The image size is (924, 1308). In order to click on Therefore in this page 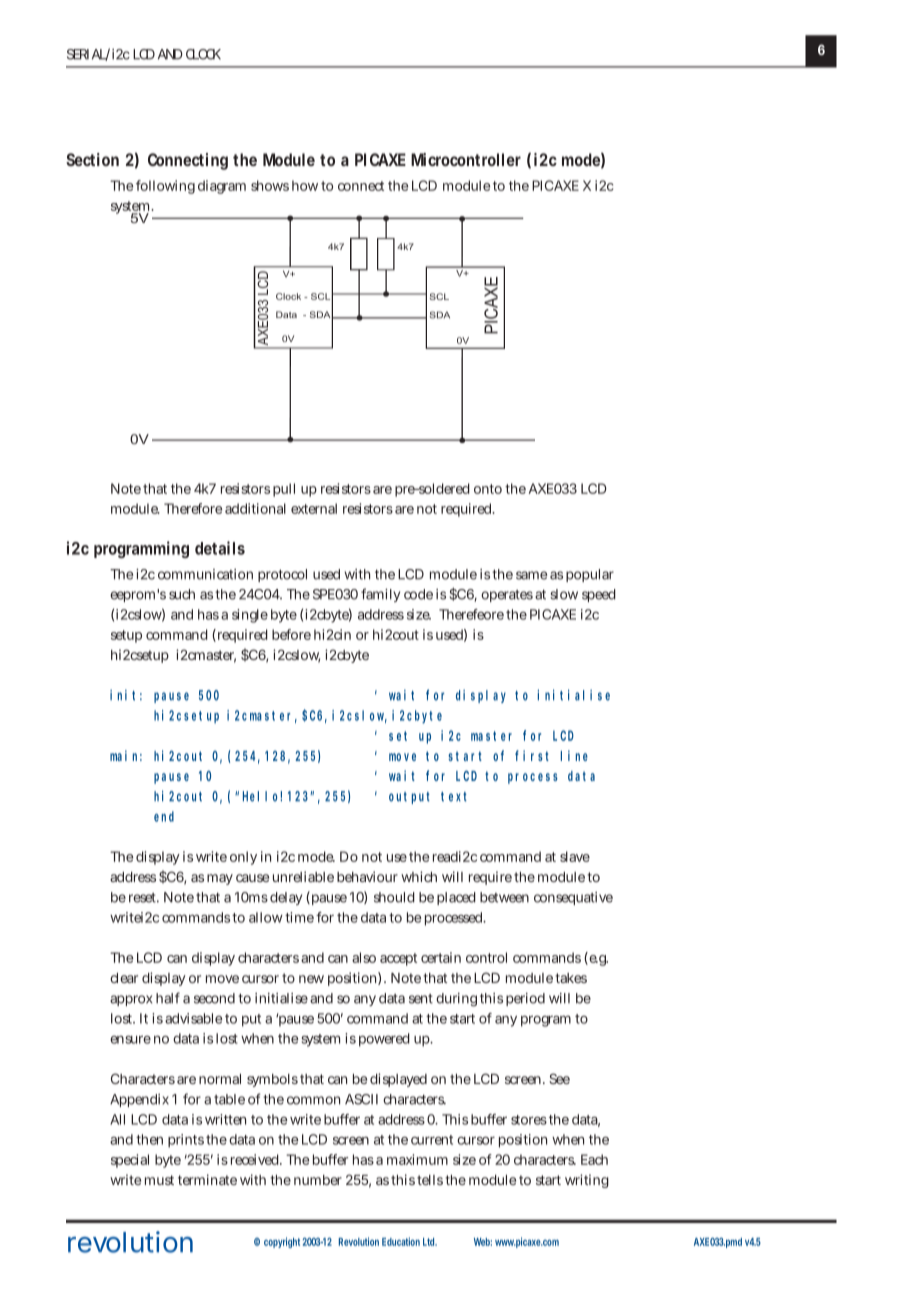, I will do `click(193, 508)`.
